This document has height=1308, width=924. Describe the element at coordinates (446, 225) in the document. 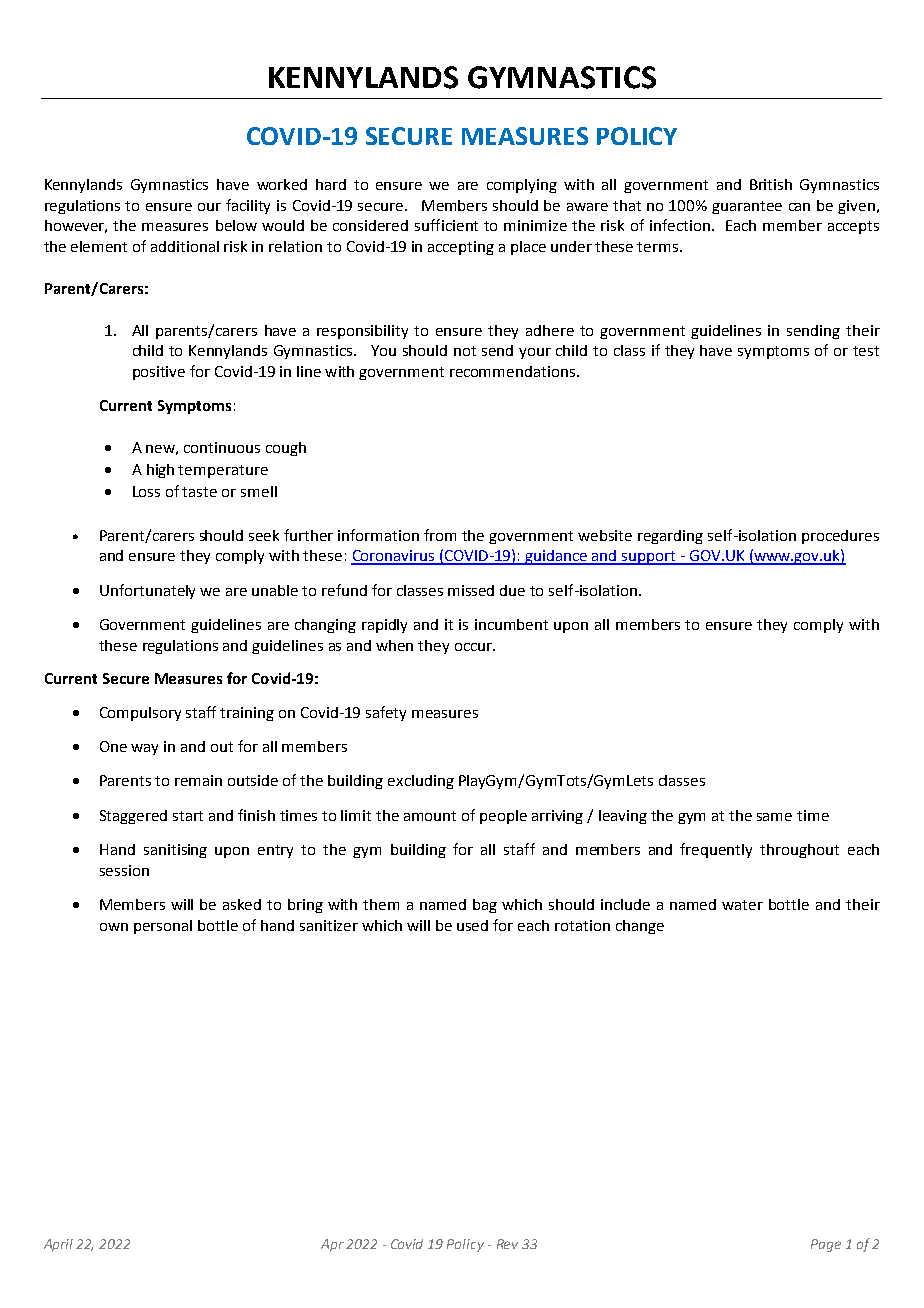

I see `sufficient` at that location.
